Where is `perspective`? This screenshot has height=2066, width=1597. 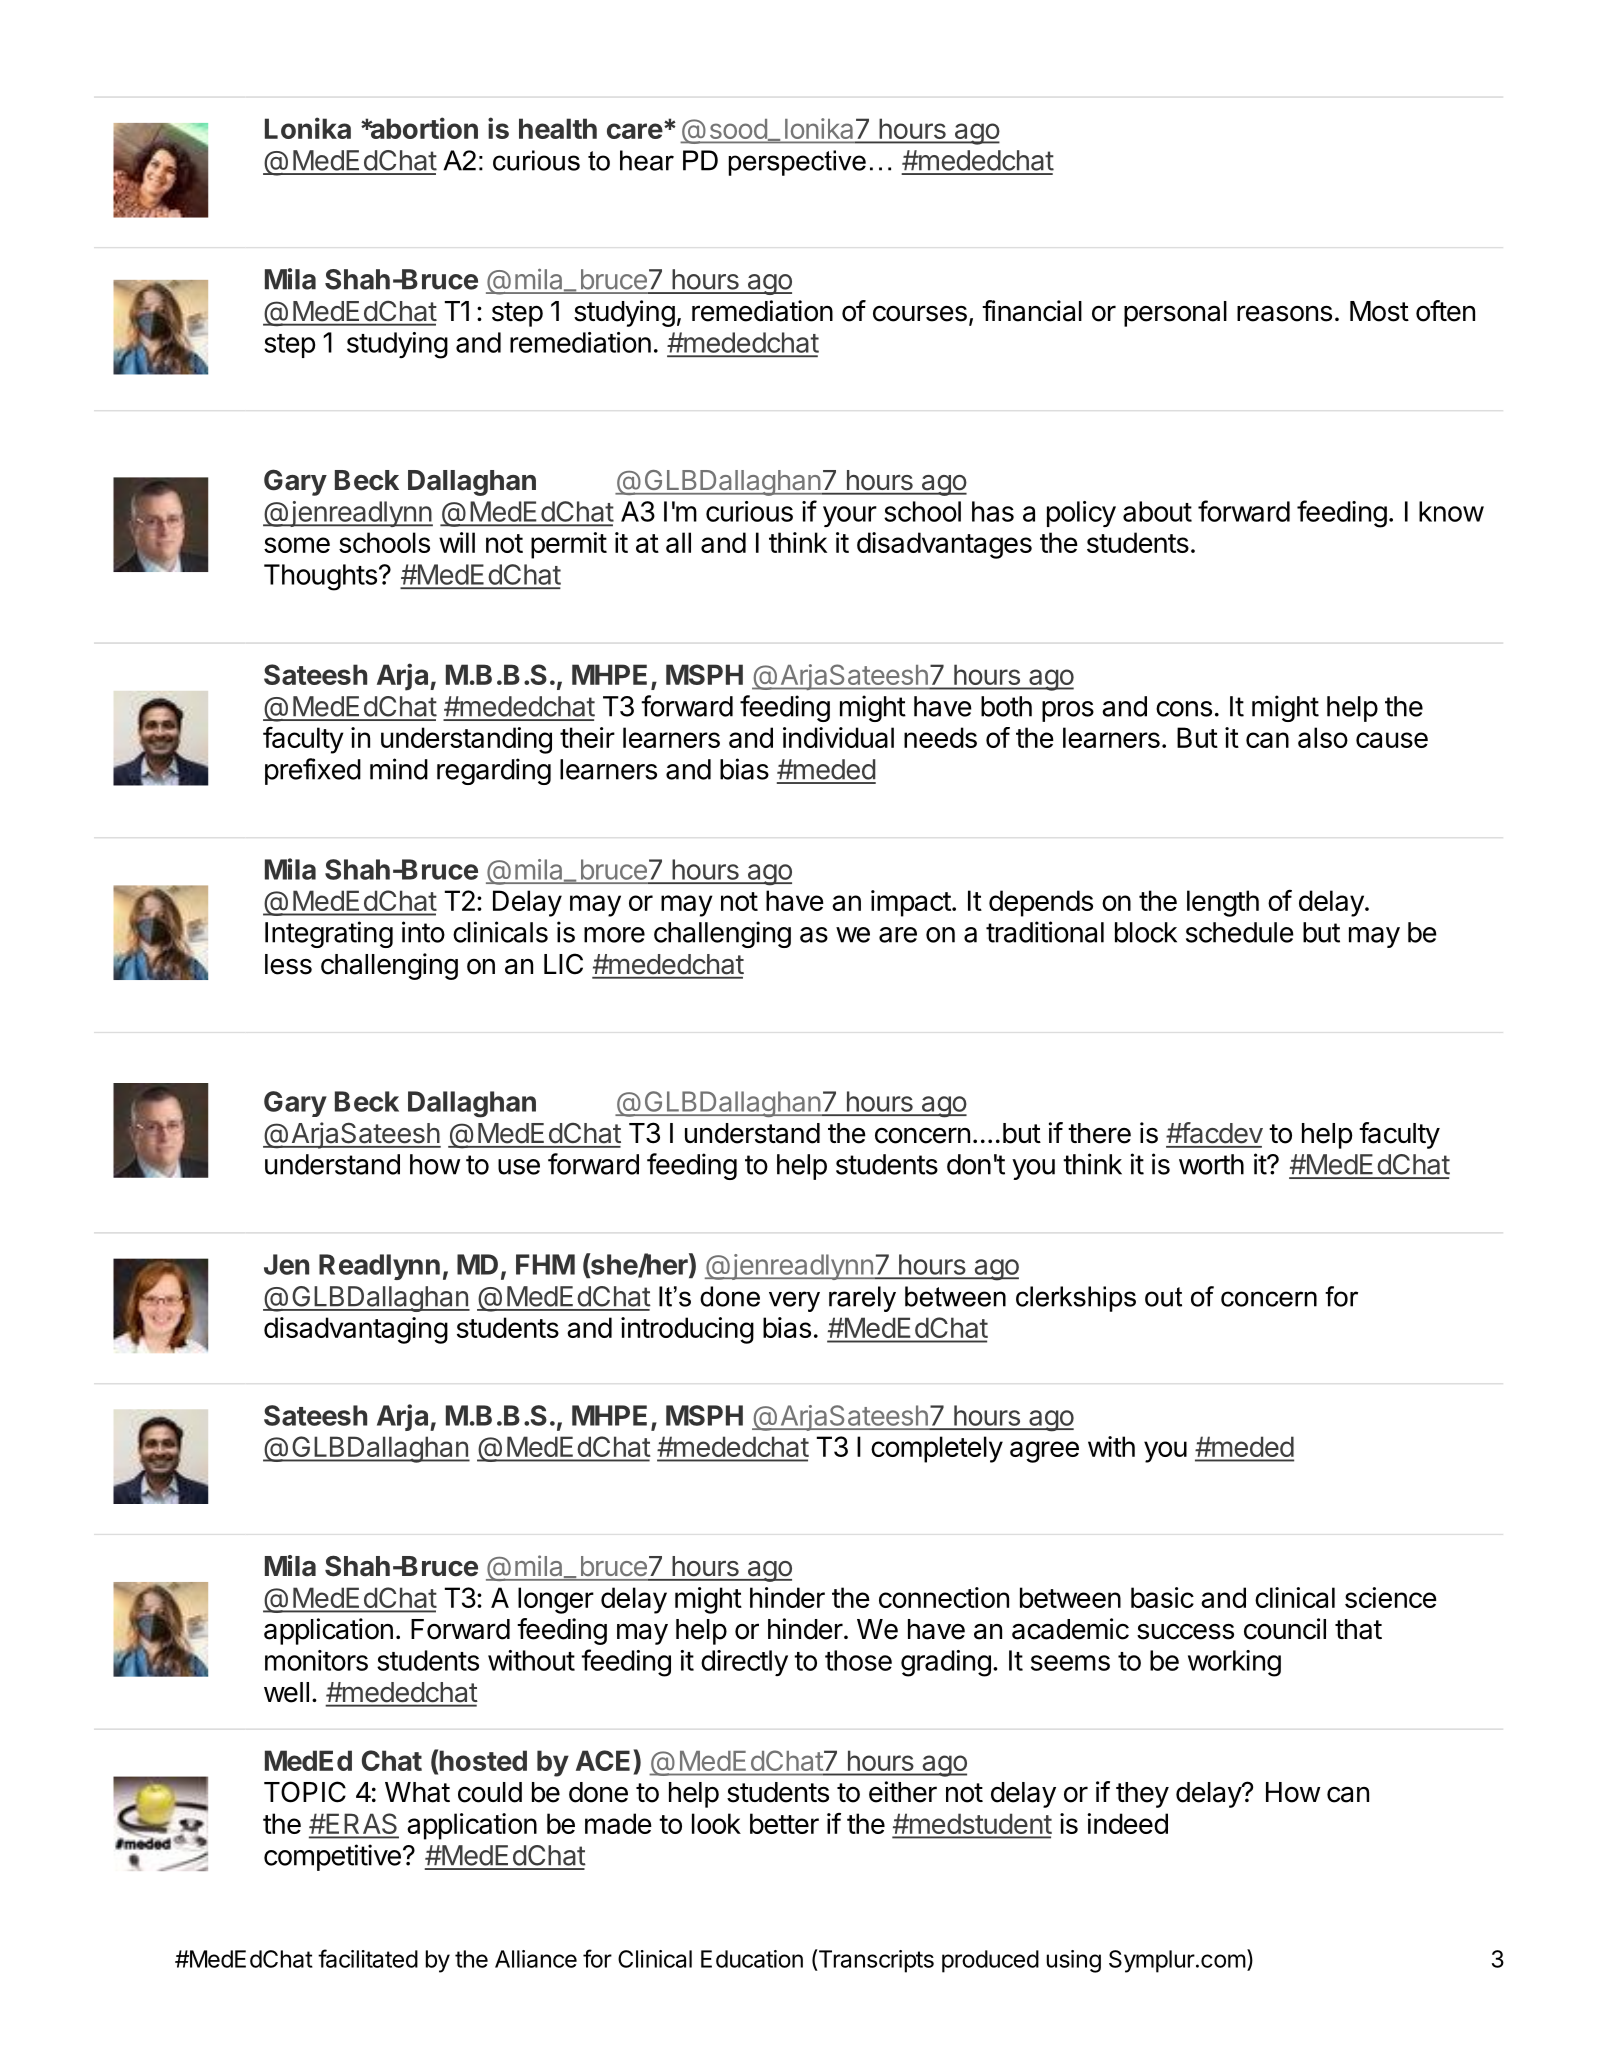 perspective is located at coordinates (797, 163).
